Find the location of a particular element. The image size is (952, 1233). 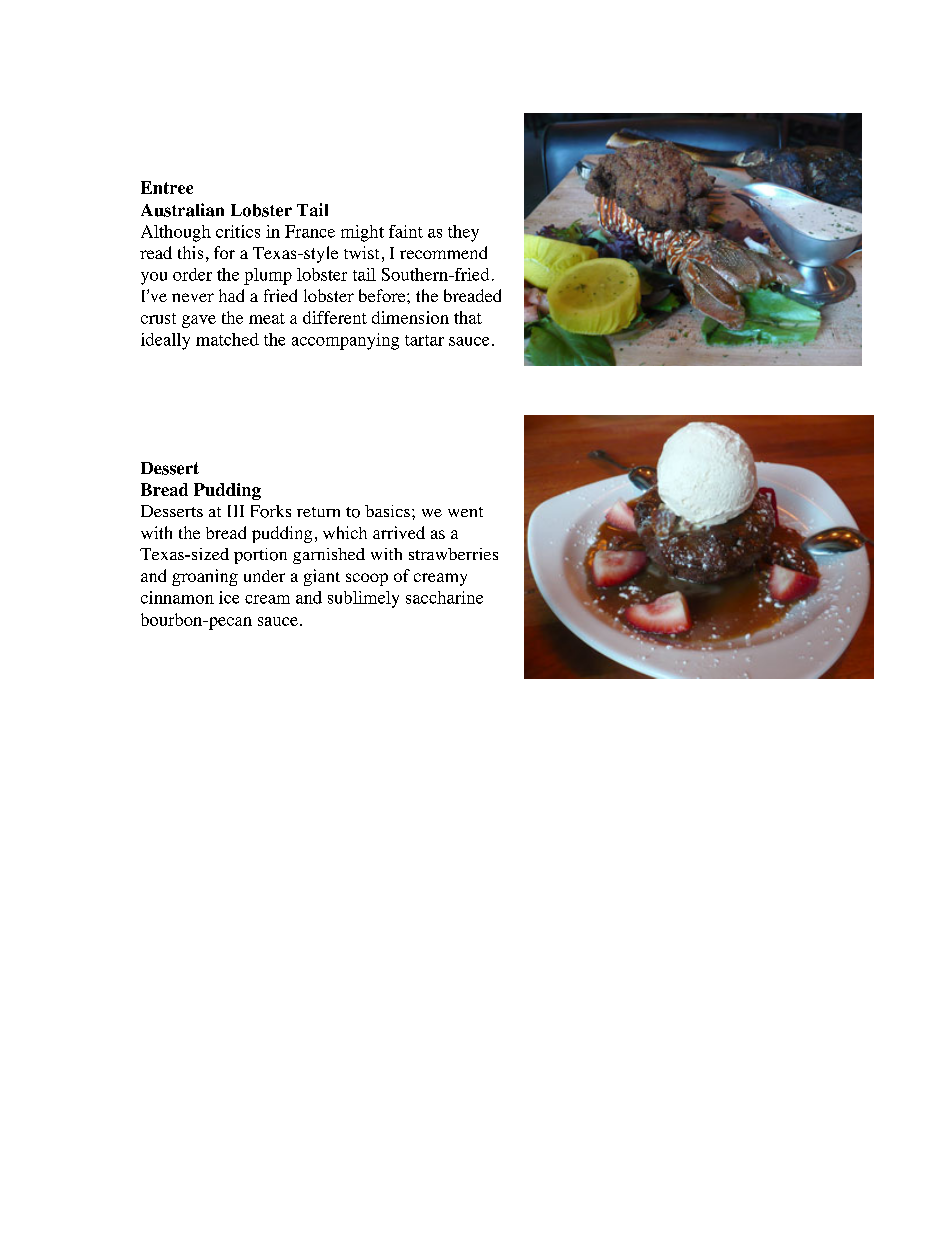

France is located at coordinates (310, 231).
